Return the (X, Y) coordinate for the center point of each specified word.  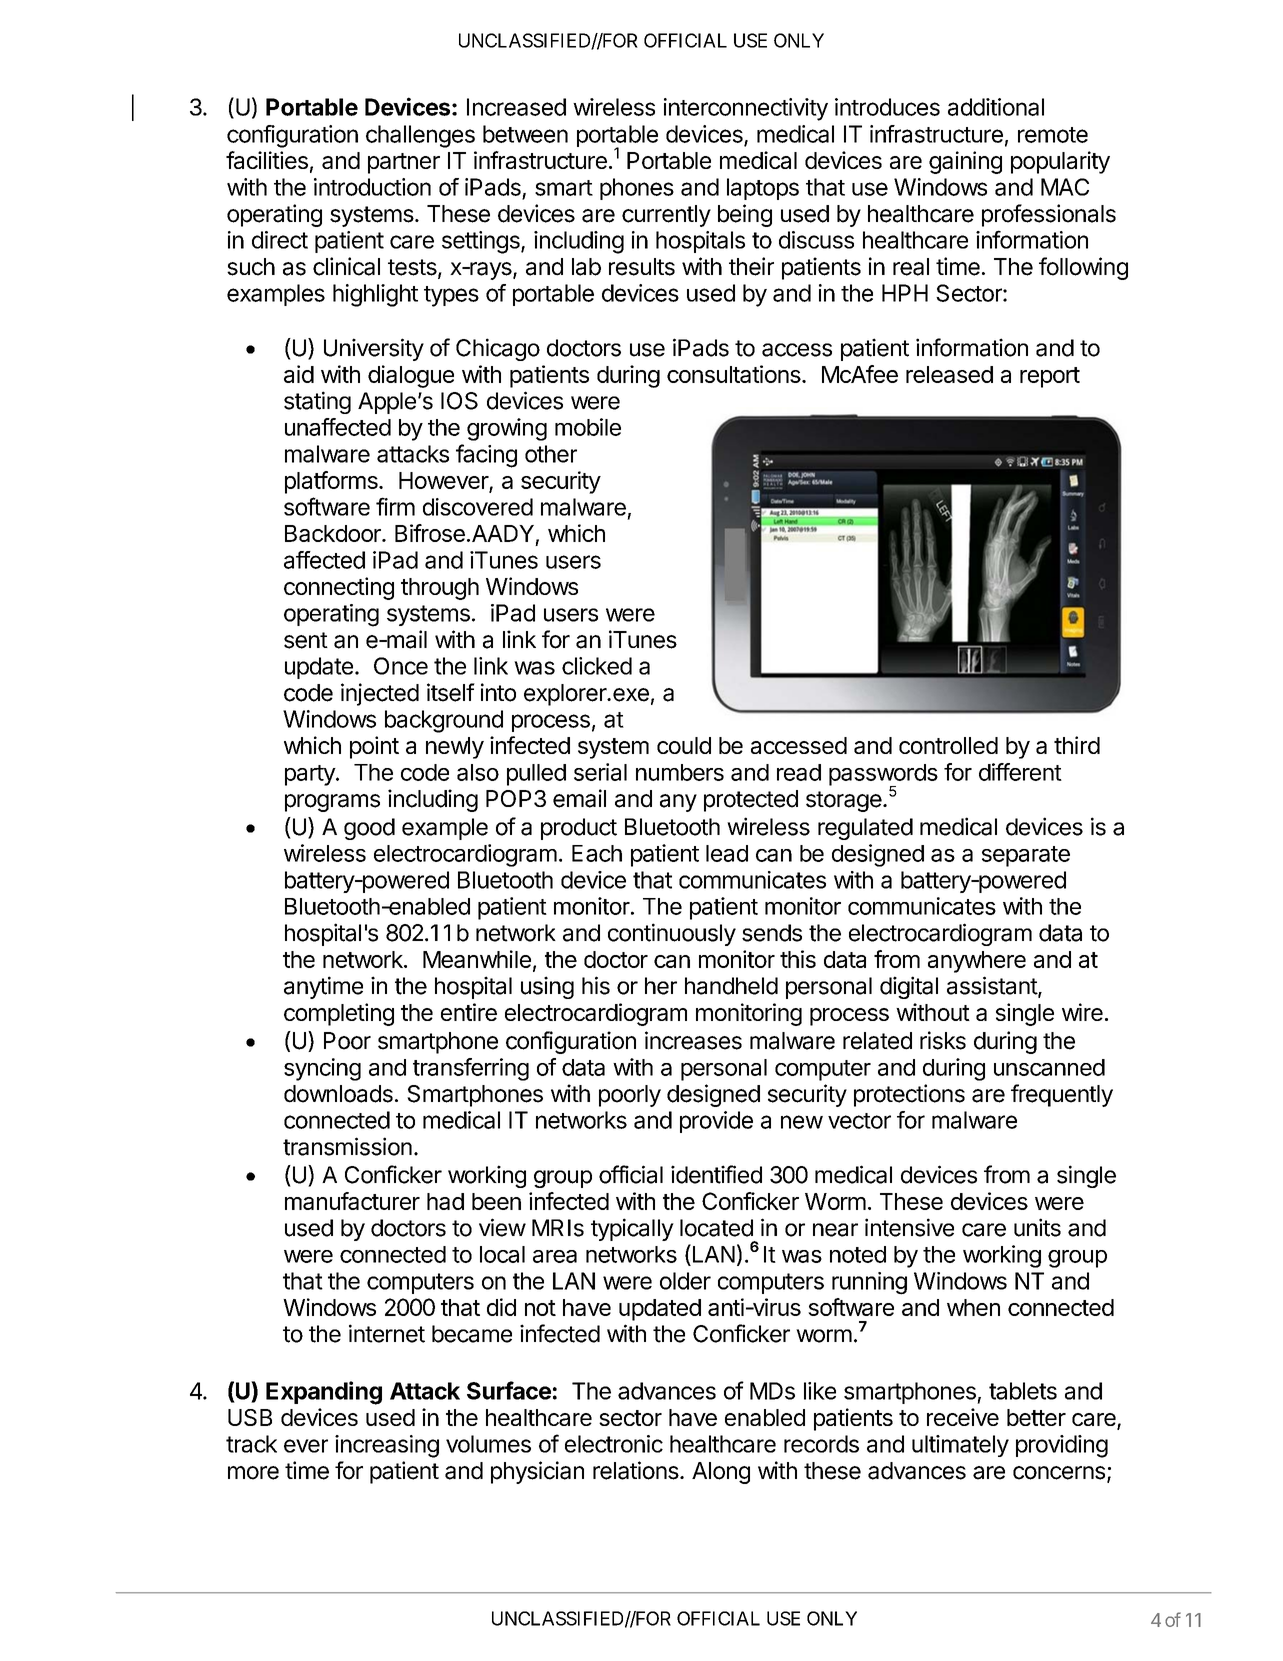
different (1020, 772)
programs (332, 803)
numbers (680, 772)
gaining (965, 162)
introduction (372, 187)
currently (666, 216)
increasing (387, 1446)
